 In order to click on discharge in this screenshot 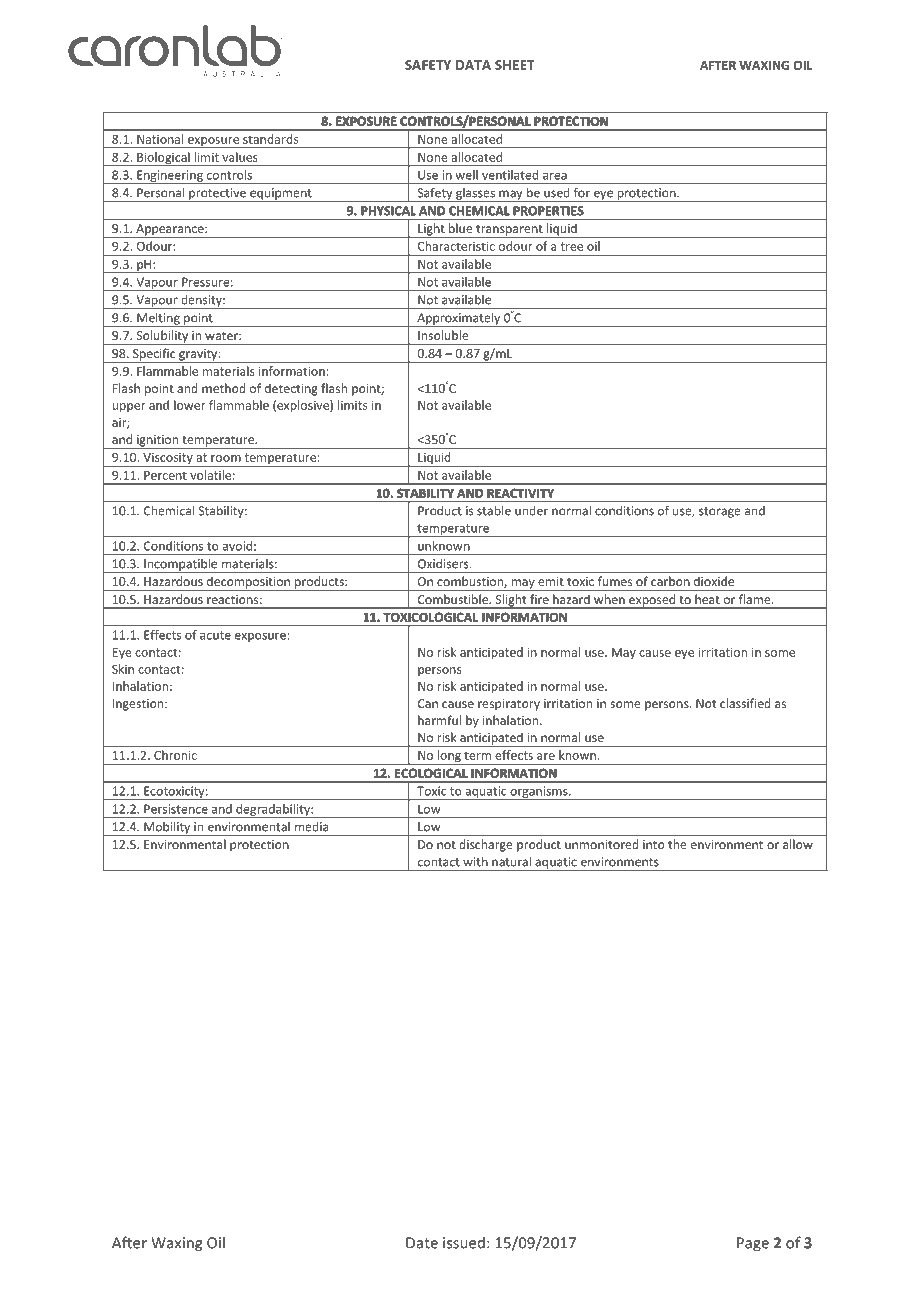, I will do `click(486, 845)`.
